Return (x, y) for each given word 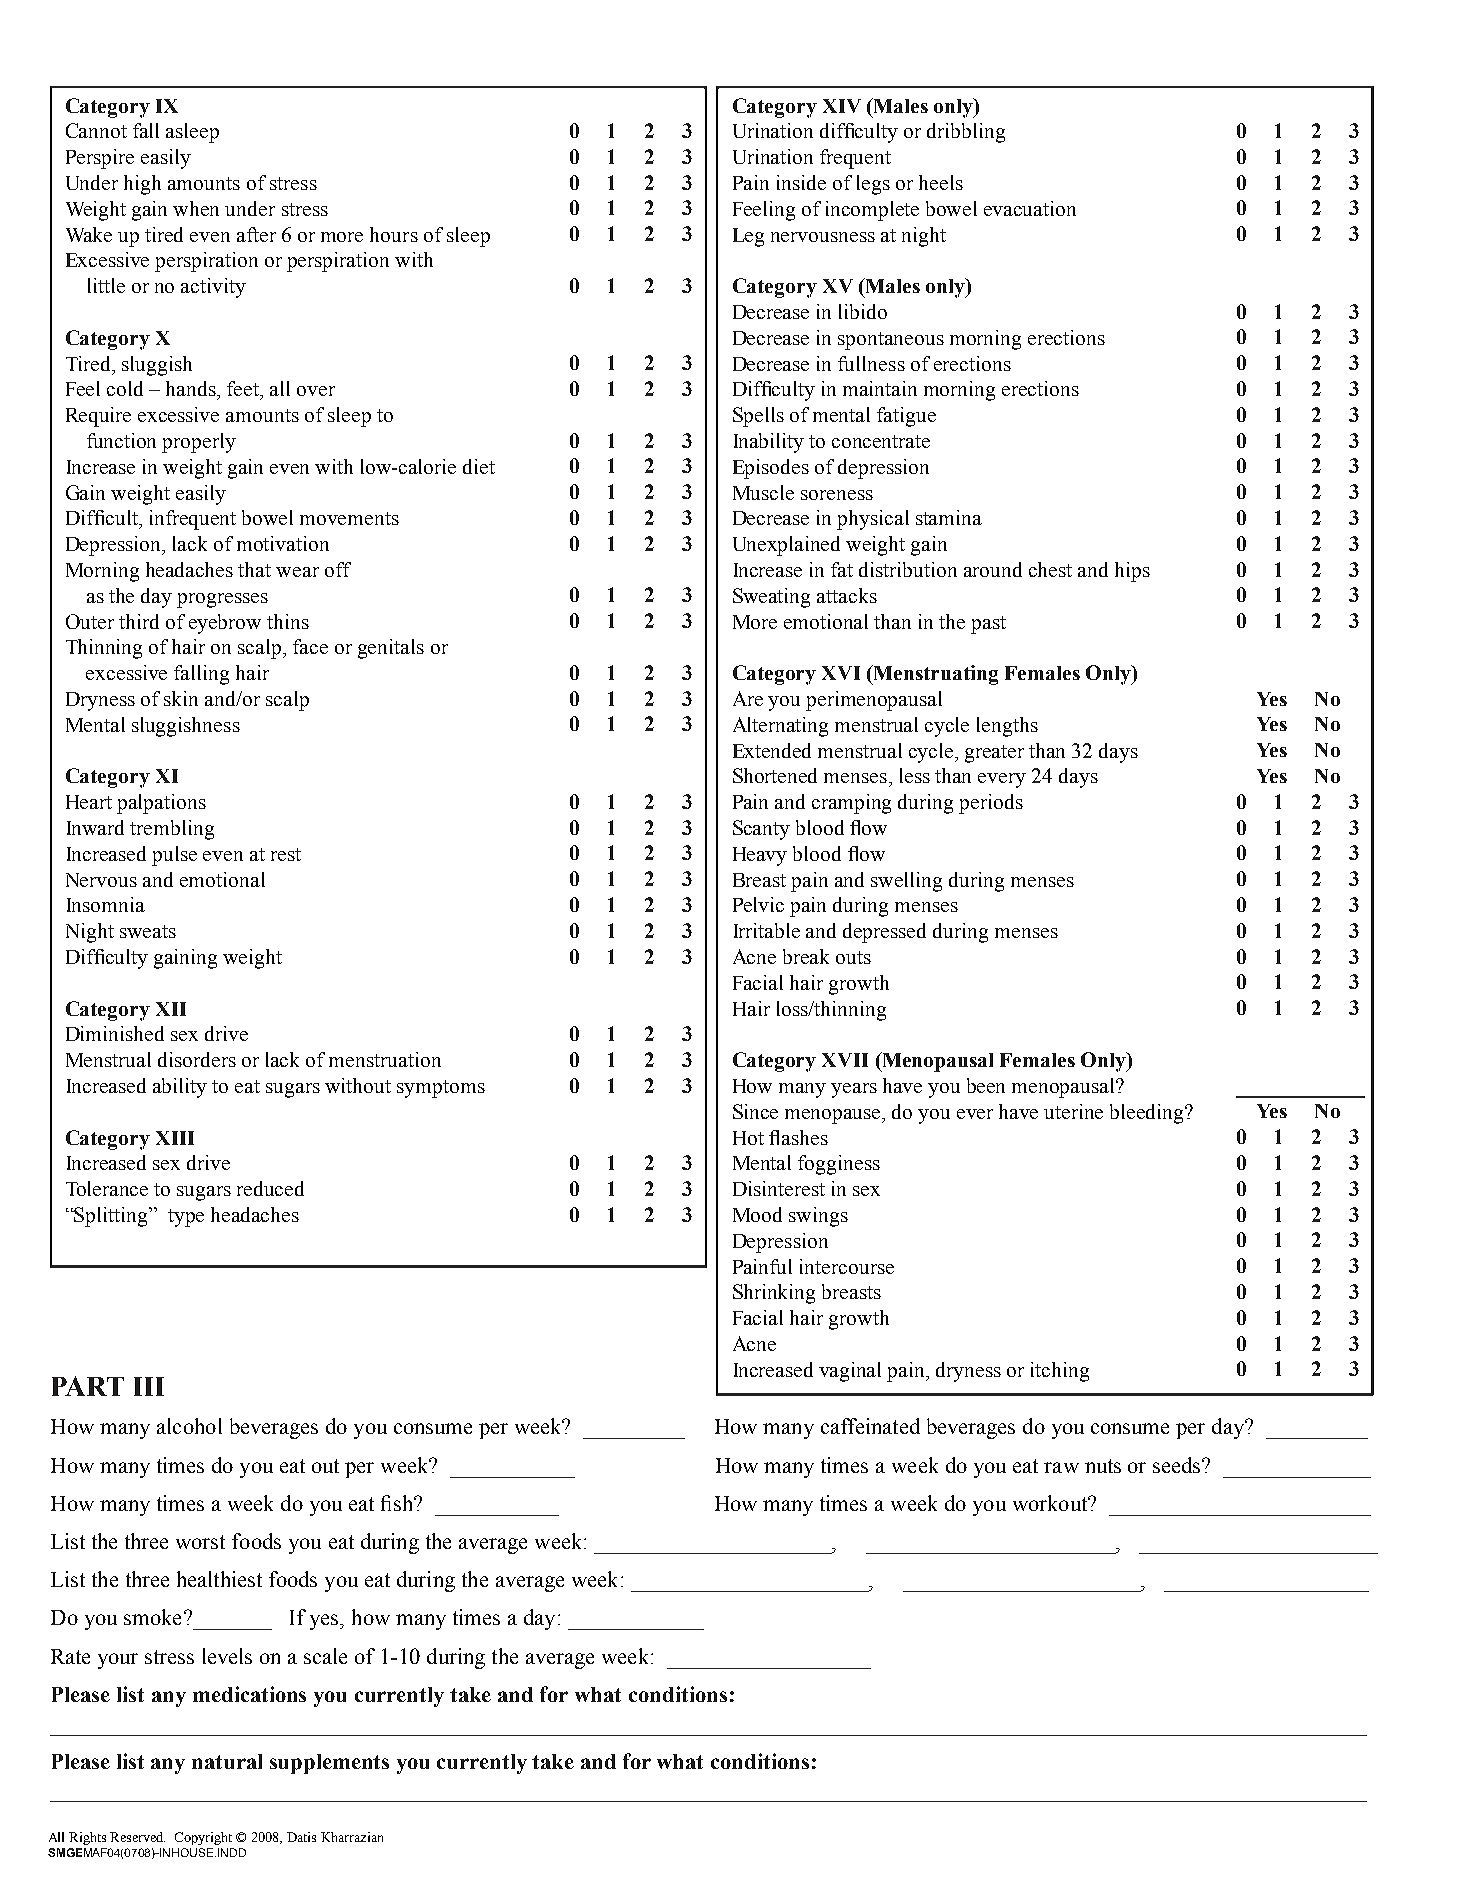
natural (227, 1761)
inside (801, 182)
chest (1050, 569)
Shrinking (774, 1294)
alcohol (189, 1426)
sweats (148, 931)
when (196, 208)
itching (1060, 1372)
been (986, 1085)
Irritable (767, 930)
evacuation (1030, 208)
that (254, 569)
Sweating (771, 598)
